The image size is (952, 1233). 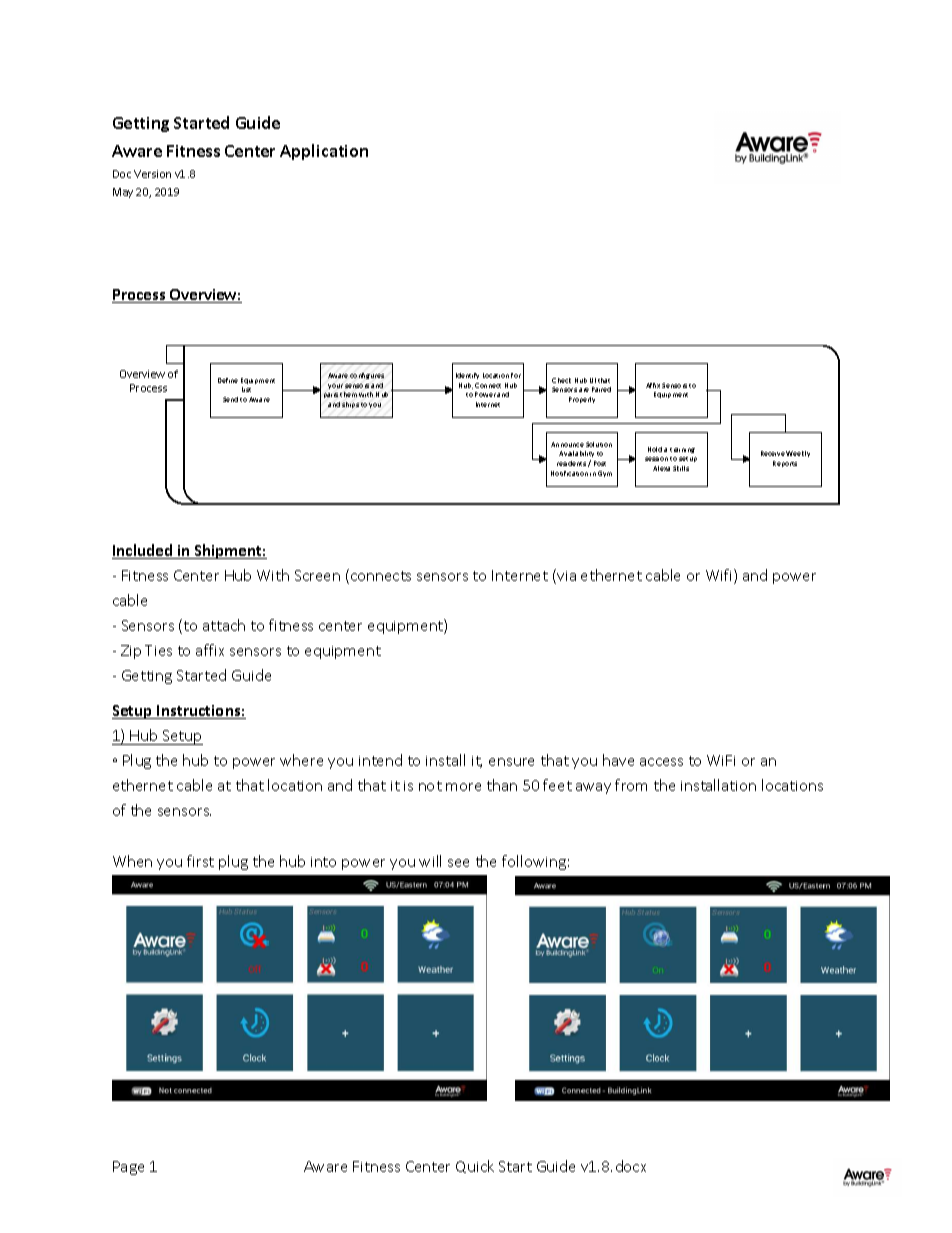 What do you see at coordinates (601, 389) in the screenshot?
I see `Paired` at bounding box center [601, 389].
